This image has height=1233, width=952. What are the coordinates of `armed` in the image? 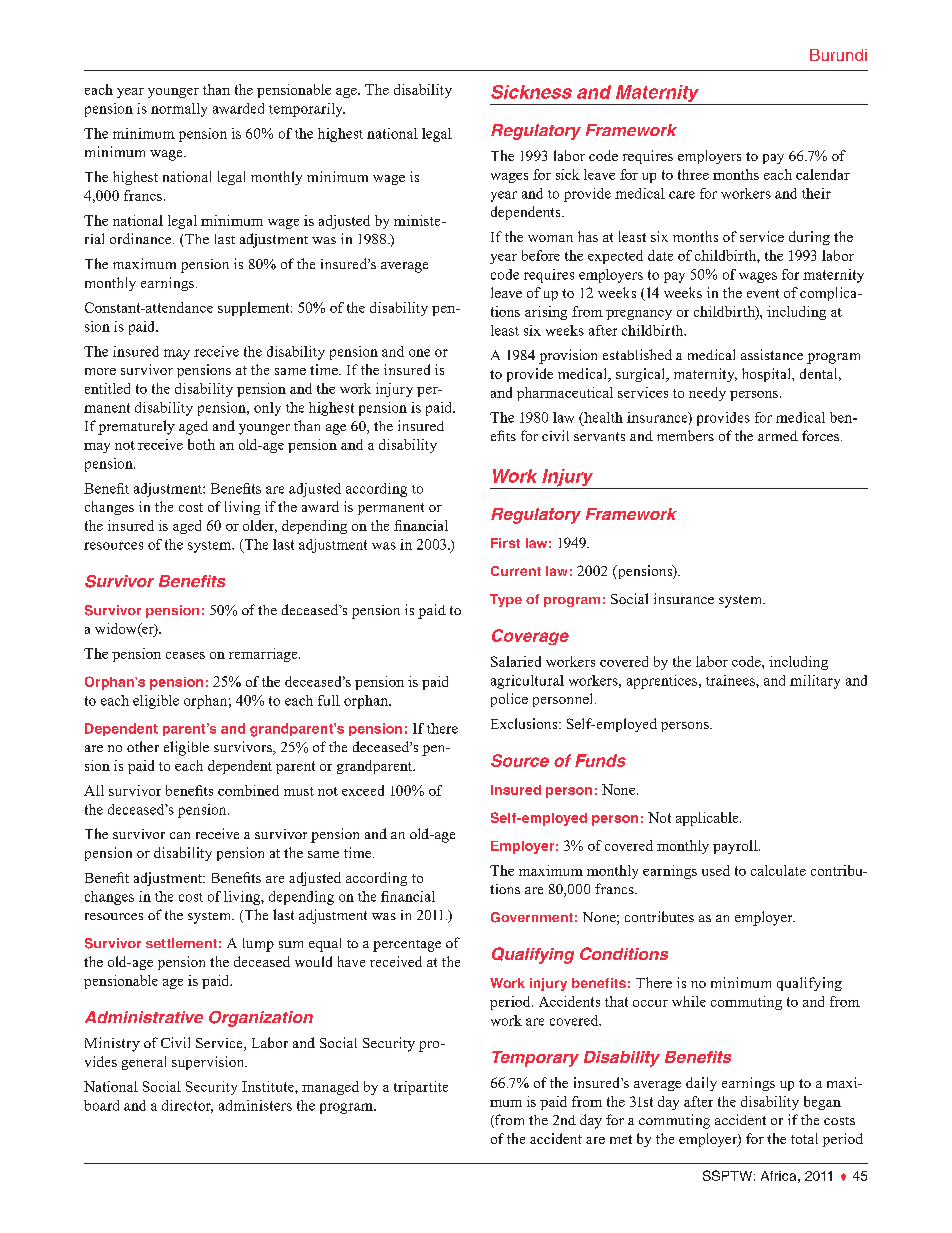 It's located at (778, 436).
